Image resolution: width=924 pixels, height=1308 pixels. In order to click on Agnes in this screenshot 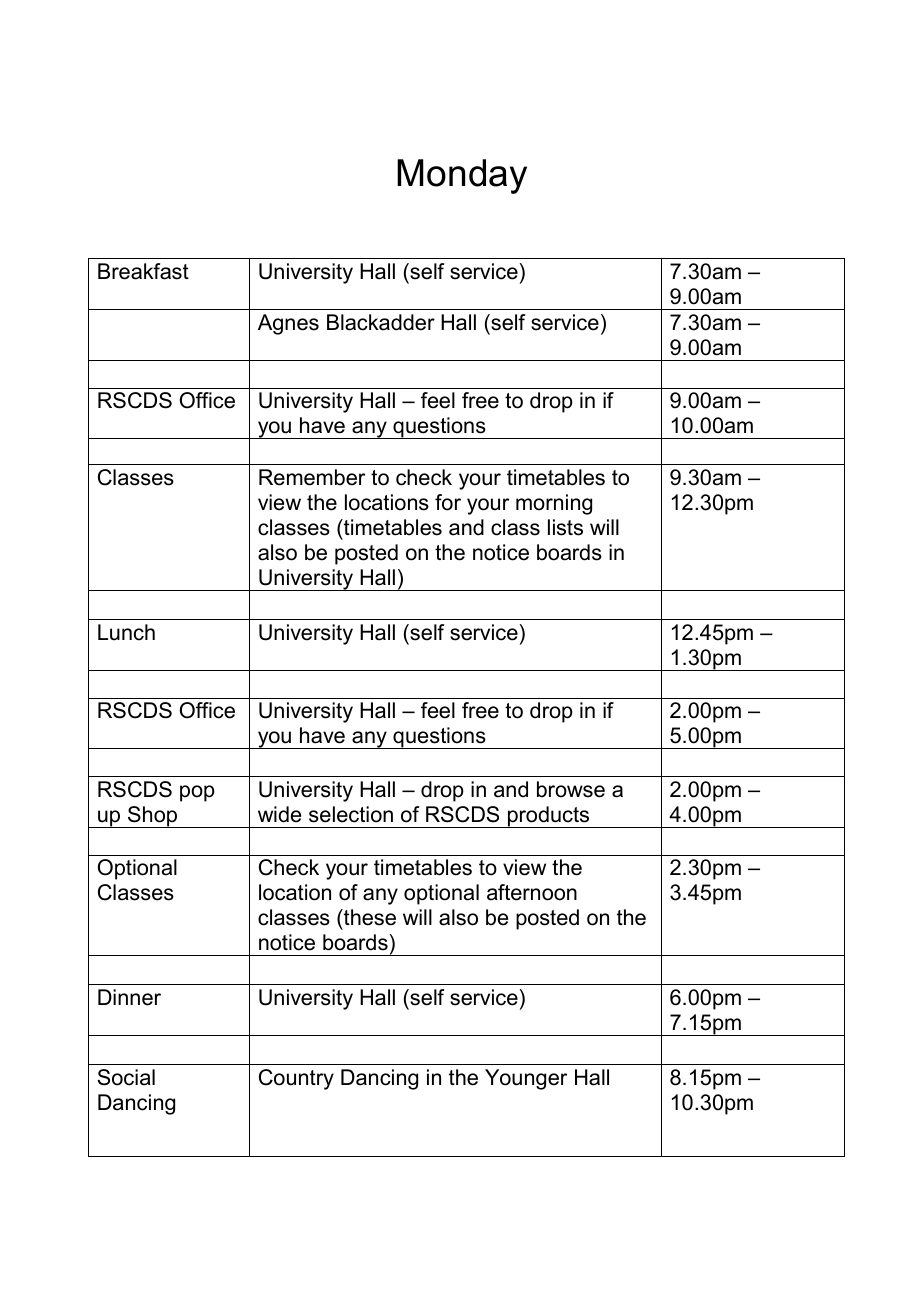, I will do `click(288, 324)`.
